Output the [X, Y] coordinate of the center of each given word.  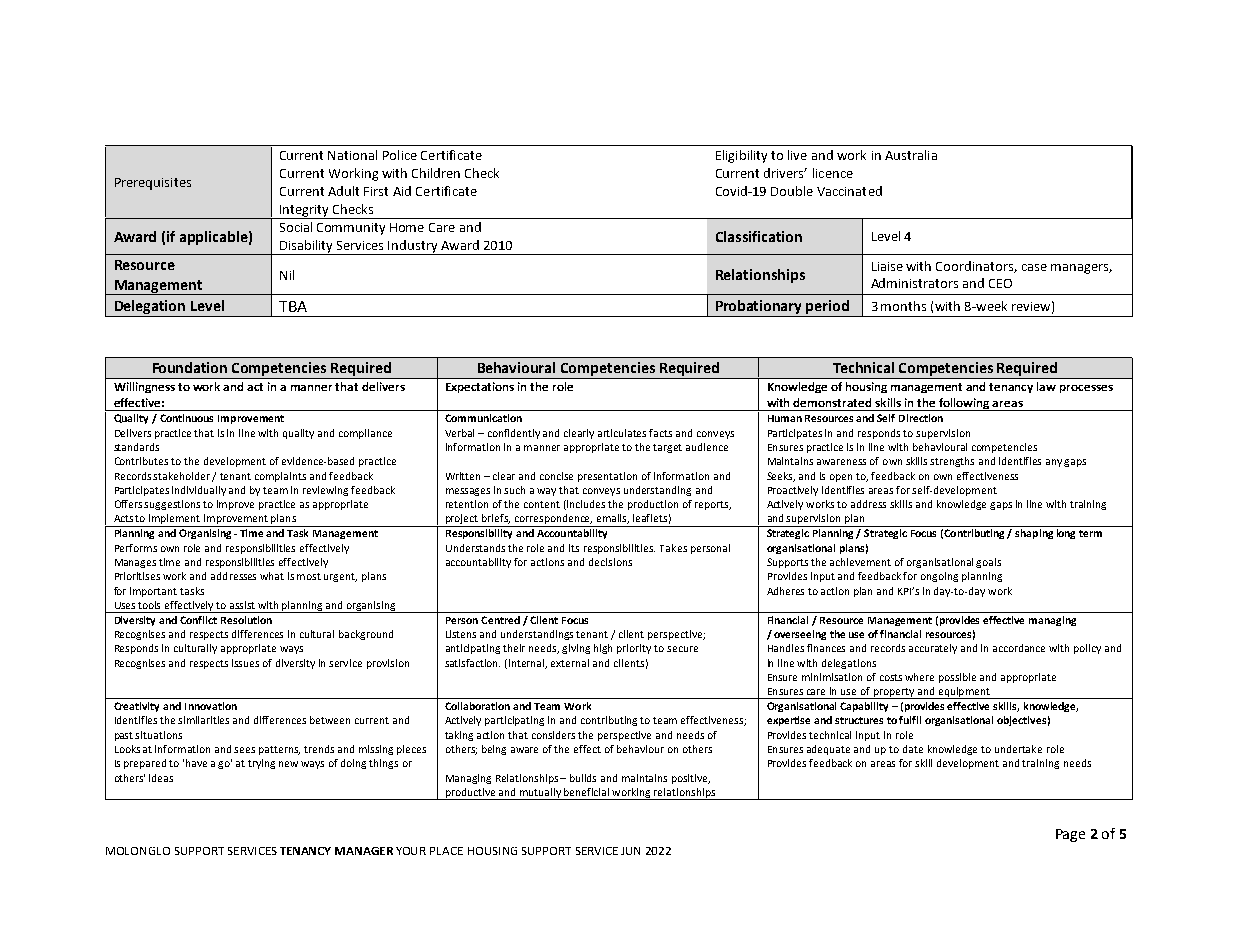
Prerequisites [153, 184]
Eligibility [741, 156]
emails [613, 519]
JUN [630, 851]
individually [199, 491]
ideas [161, 778]
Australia [911, 155]
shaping [1034, 534]
